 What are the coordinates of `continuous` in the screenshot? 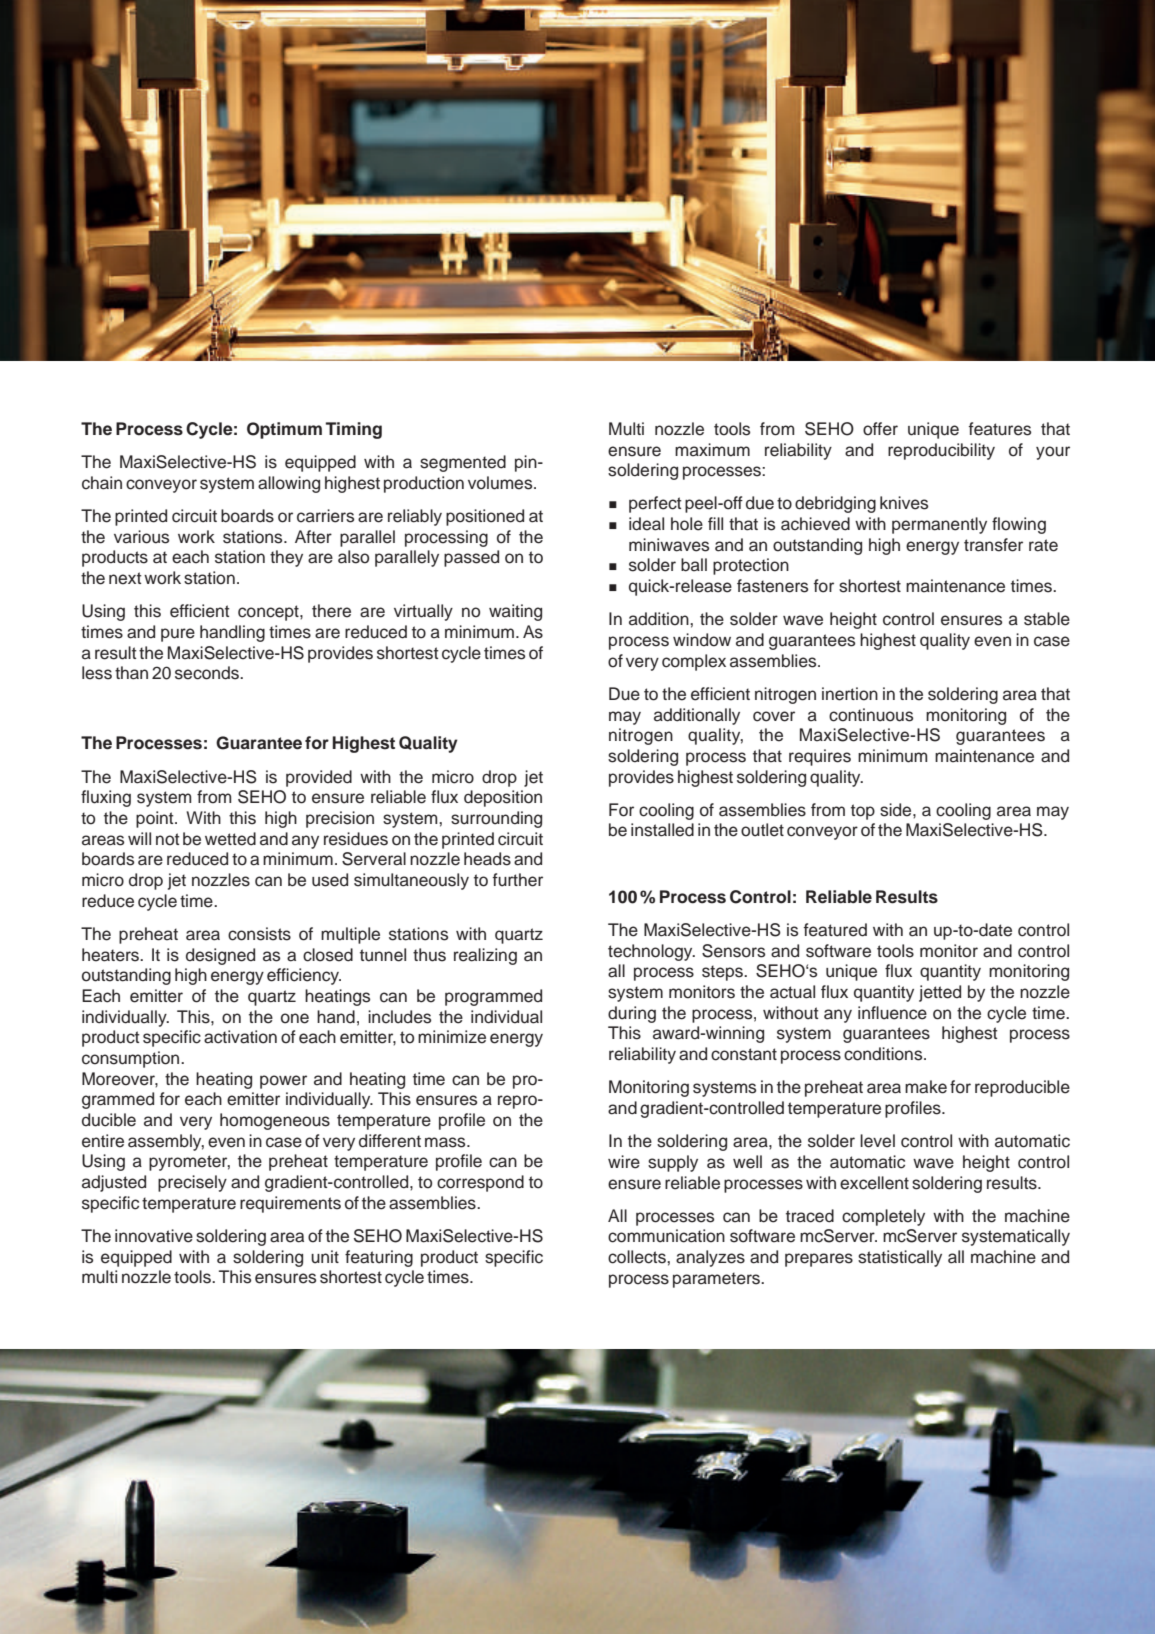 It's located at (871, 715).
